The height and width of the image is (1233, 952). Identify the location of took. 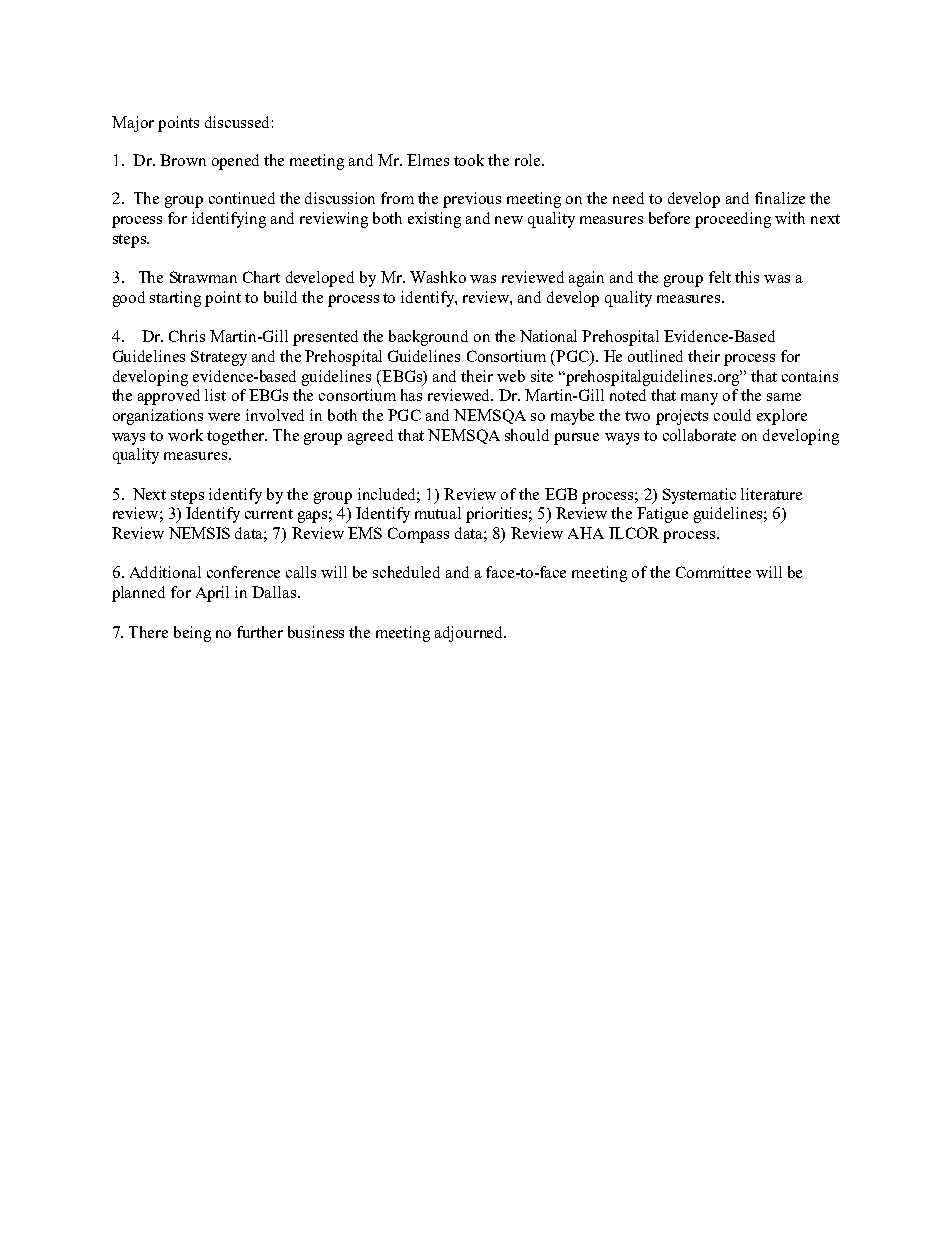
(469, 160).
